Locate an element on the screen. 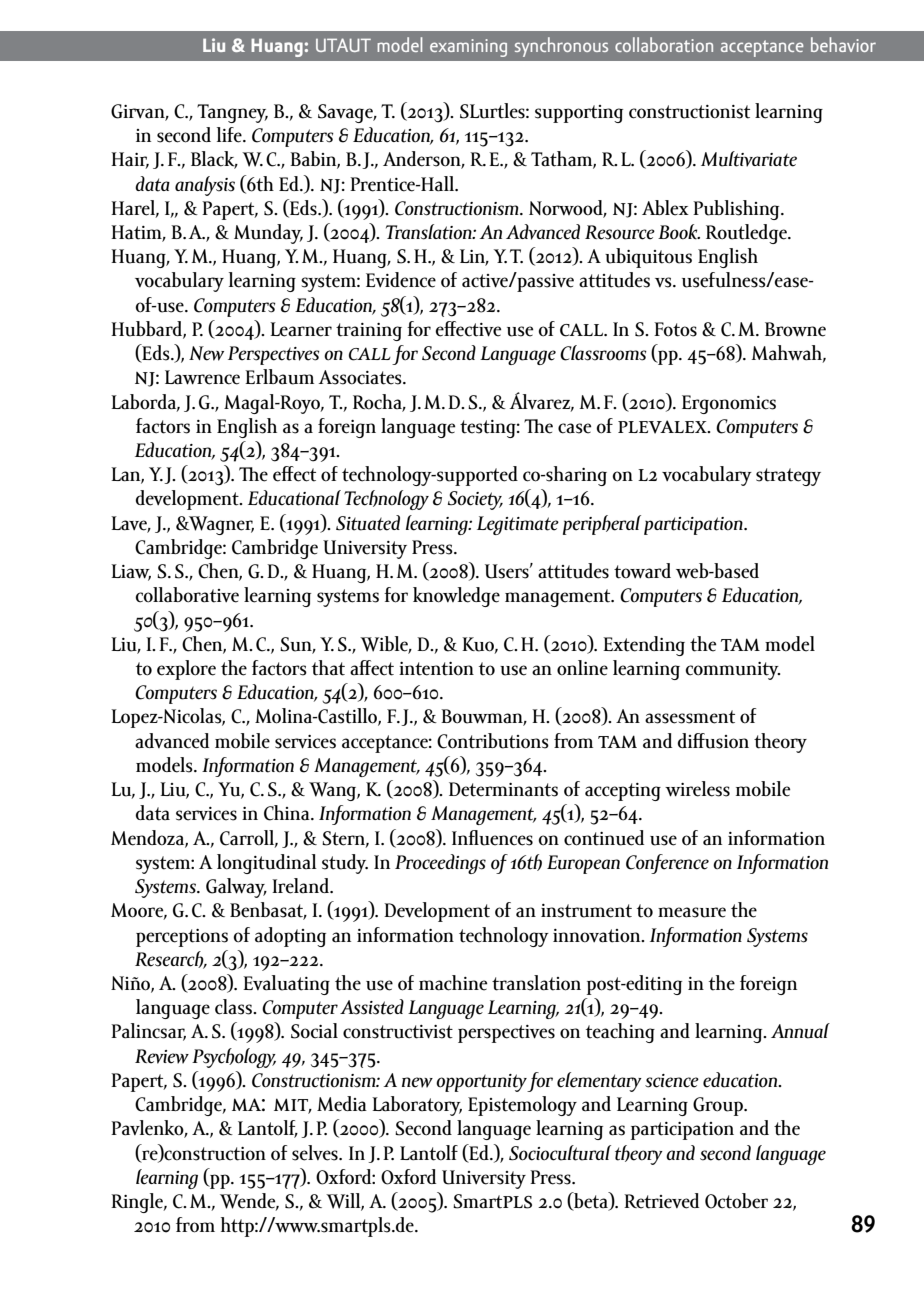 The width and height of the screenshot is (924, 1311). Sociocultural is located at coordinates (560, 1153).
